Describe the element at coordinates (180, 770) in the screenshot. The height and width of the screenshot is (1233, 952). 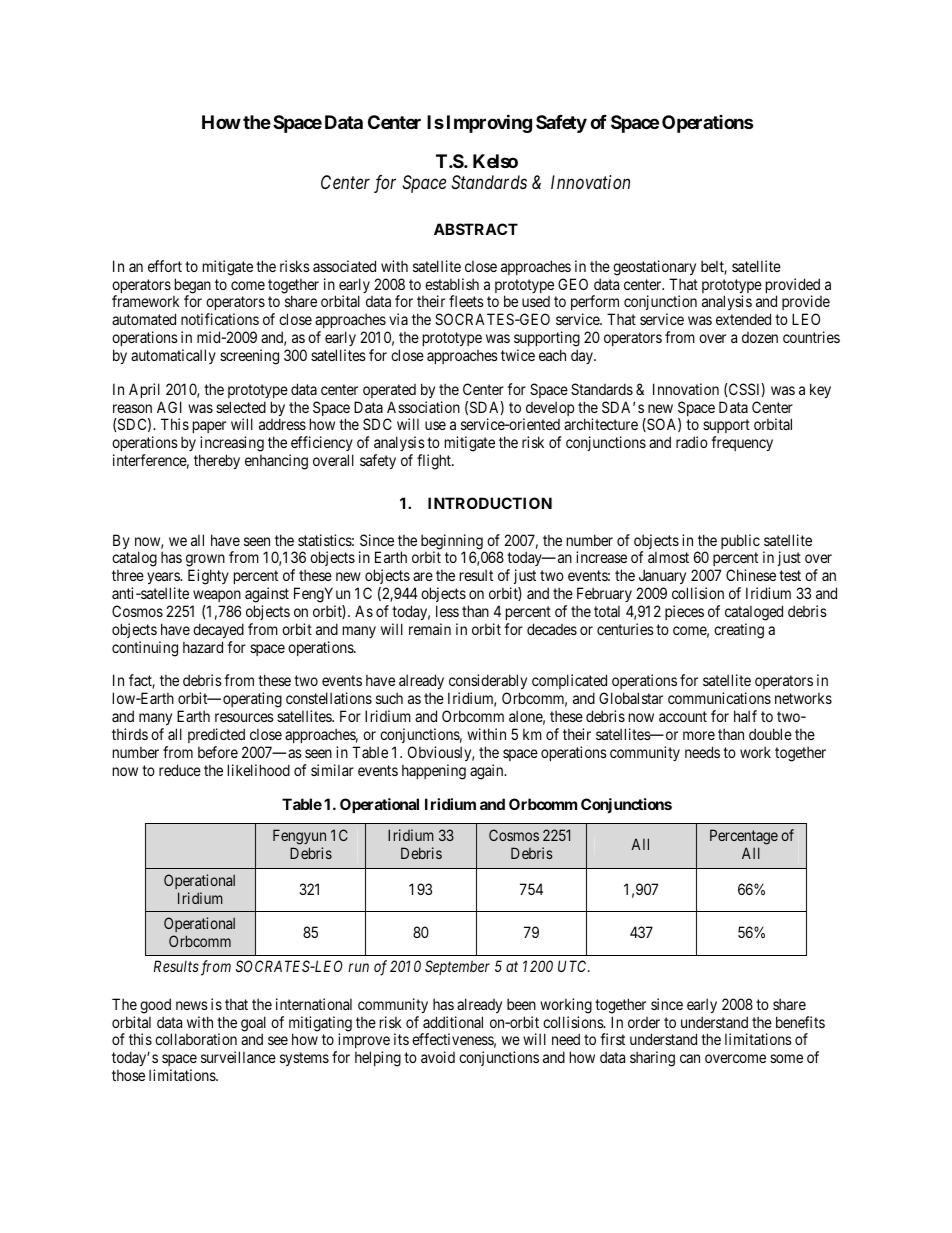
I see `reduce` at that location.
